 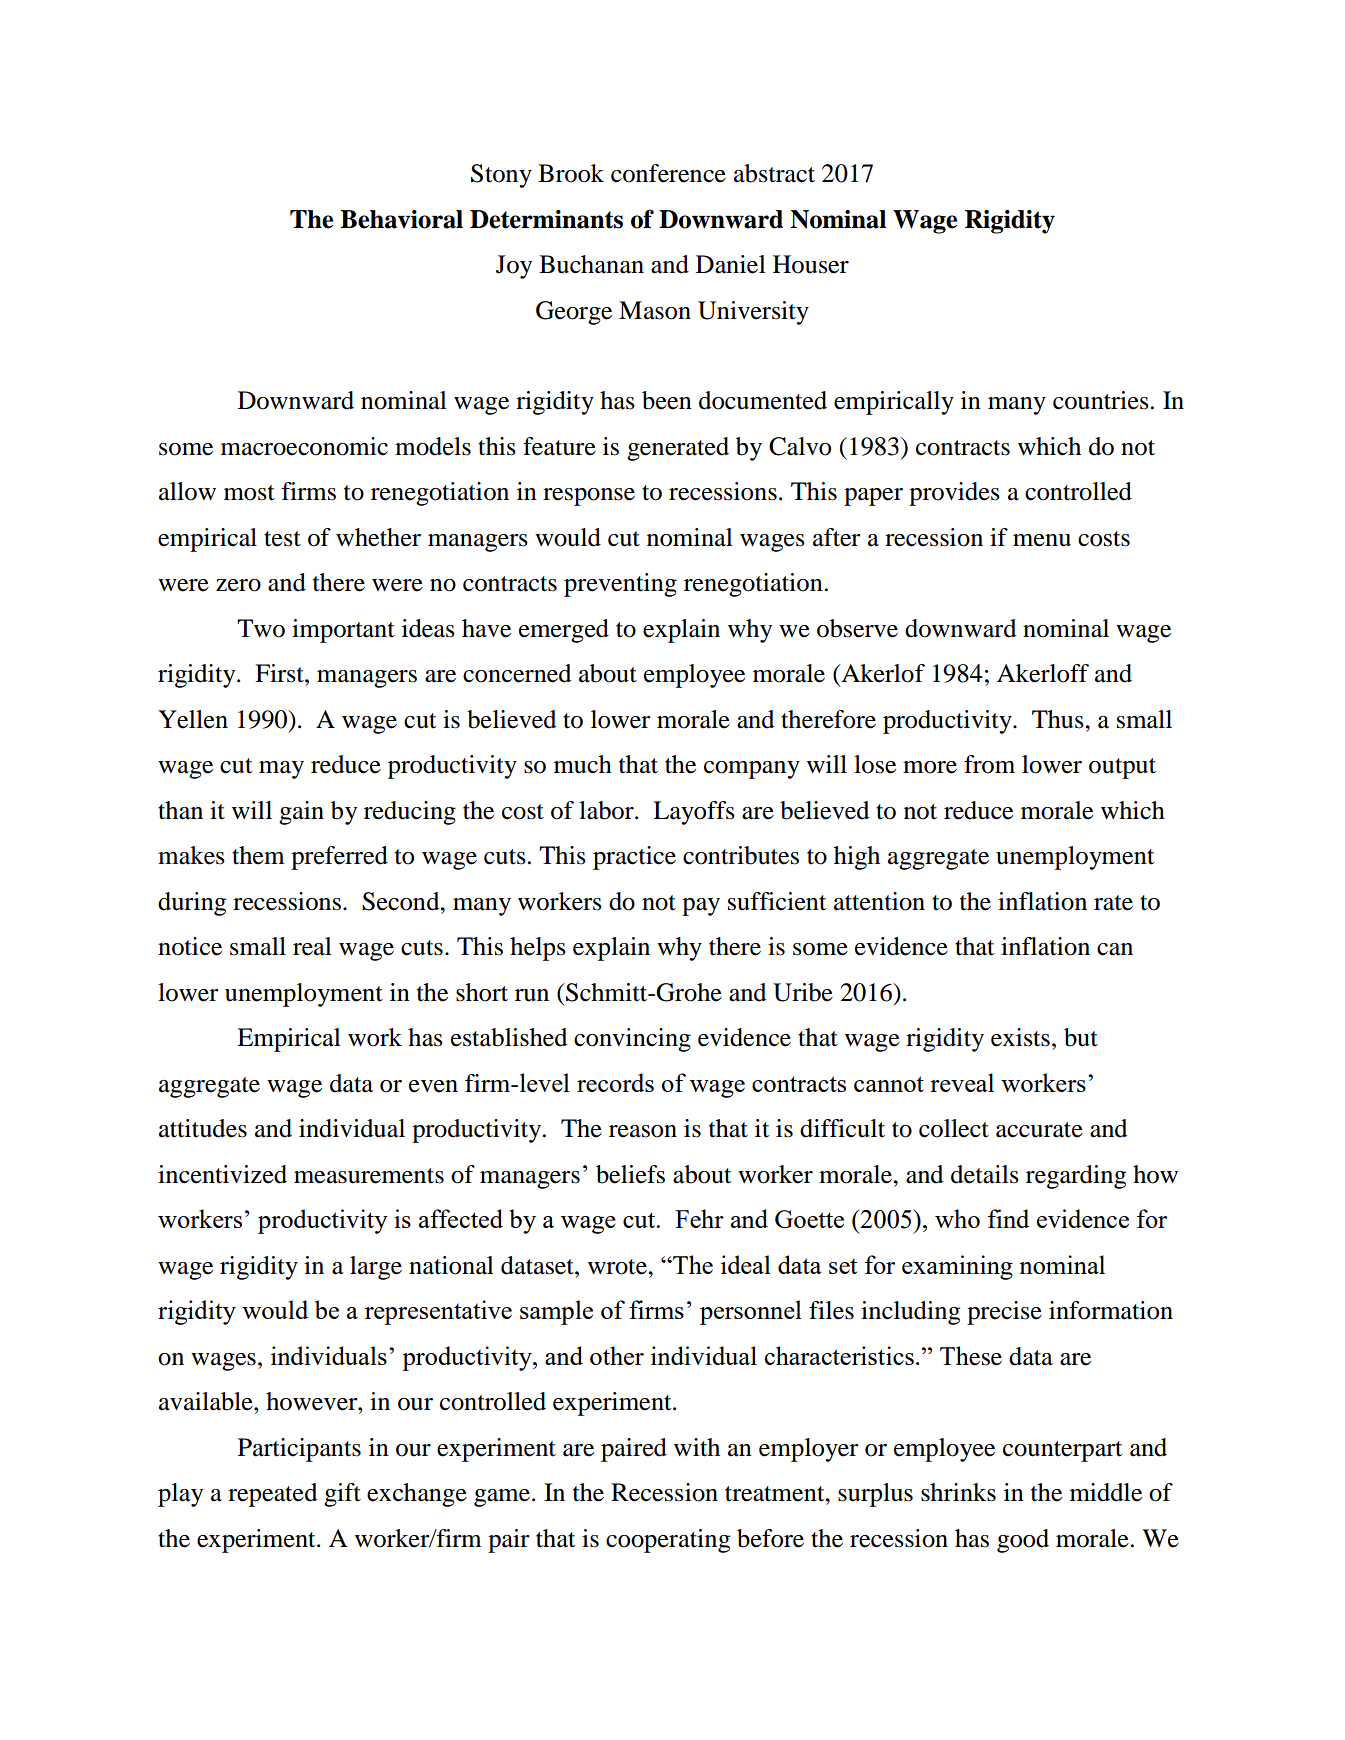 What do you see at coordinates (401, 219) in the page?
I see `Behavioral` at bounding box center [401, 219].
